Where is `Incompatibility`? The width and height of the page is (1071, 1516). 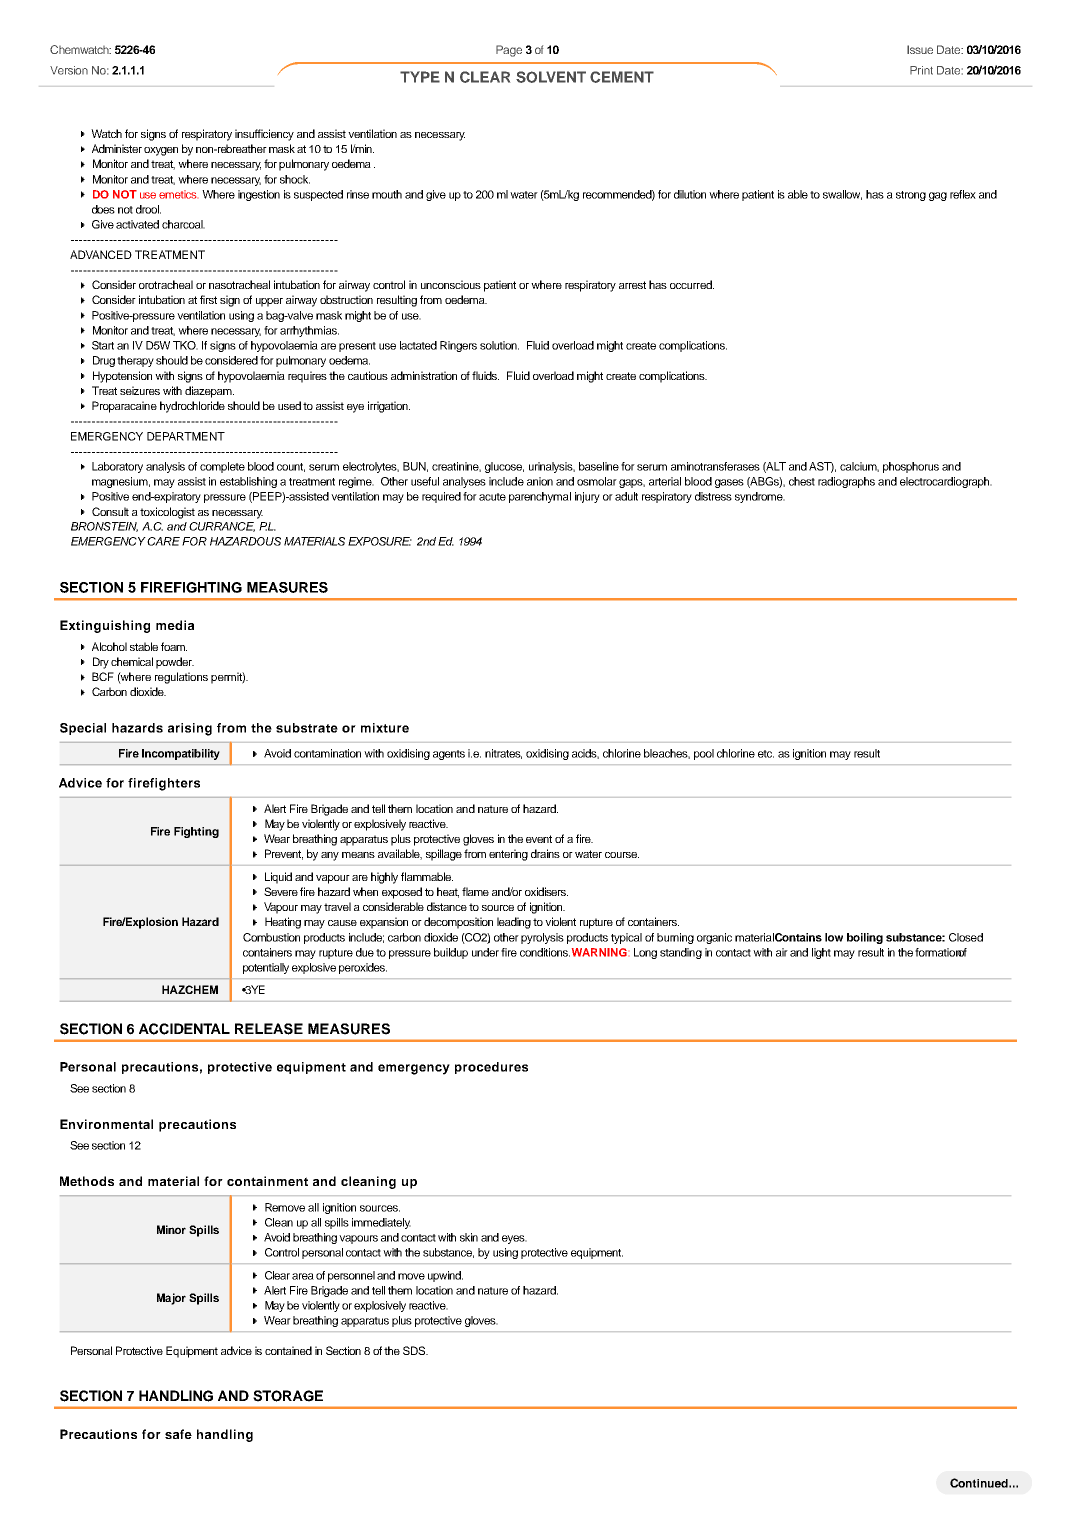 Incompatibility is located at coordinates (181, 754).
